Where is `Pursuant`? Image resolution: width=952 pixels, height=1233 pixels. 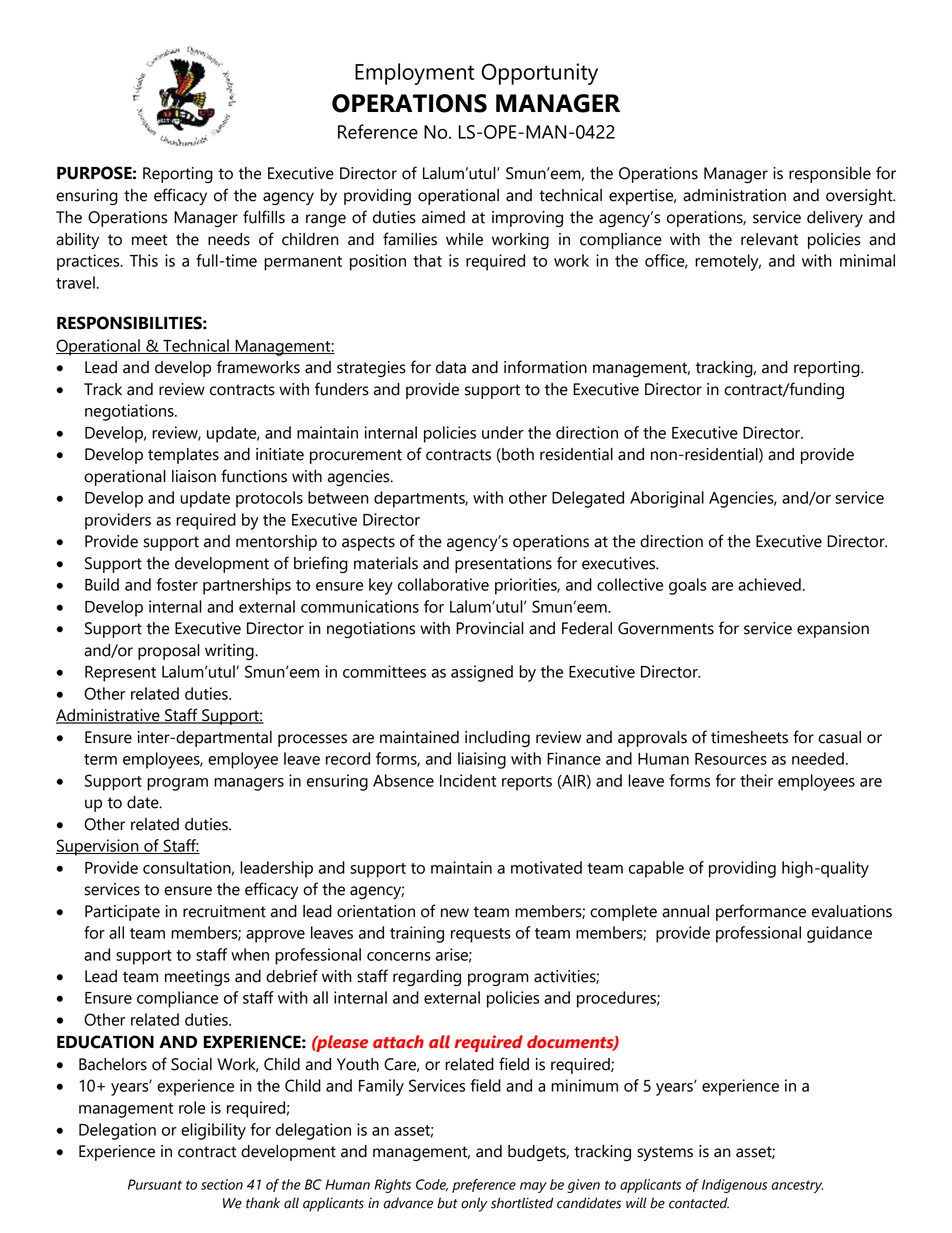 Pursuant is located at coordinates (155, 1184).
